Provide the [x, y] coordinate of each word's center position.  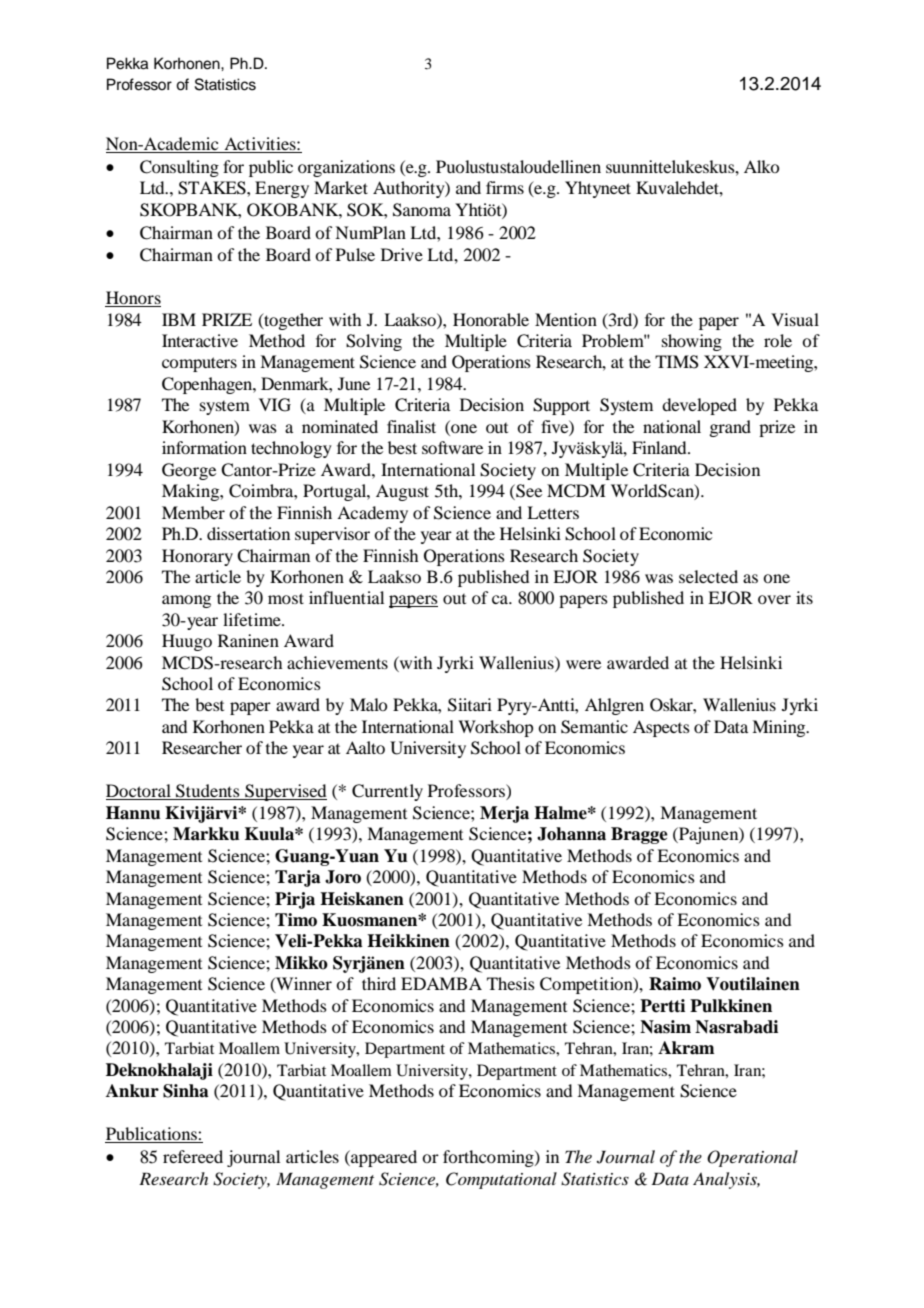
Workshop [495, 728]
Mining [780, 728]
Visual [795, 319]
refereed [193, 1156]
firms [505, 187]
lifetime [253, 619]
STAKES [213, 188]
